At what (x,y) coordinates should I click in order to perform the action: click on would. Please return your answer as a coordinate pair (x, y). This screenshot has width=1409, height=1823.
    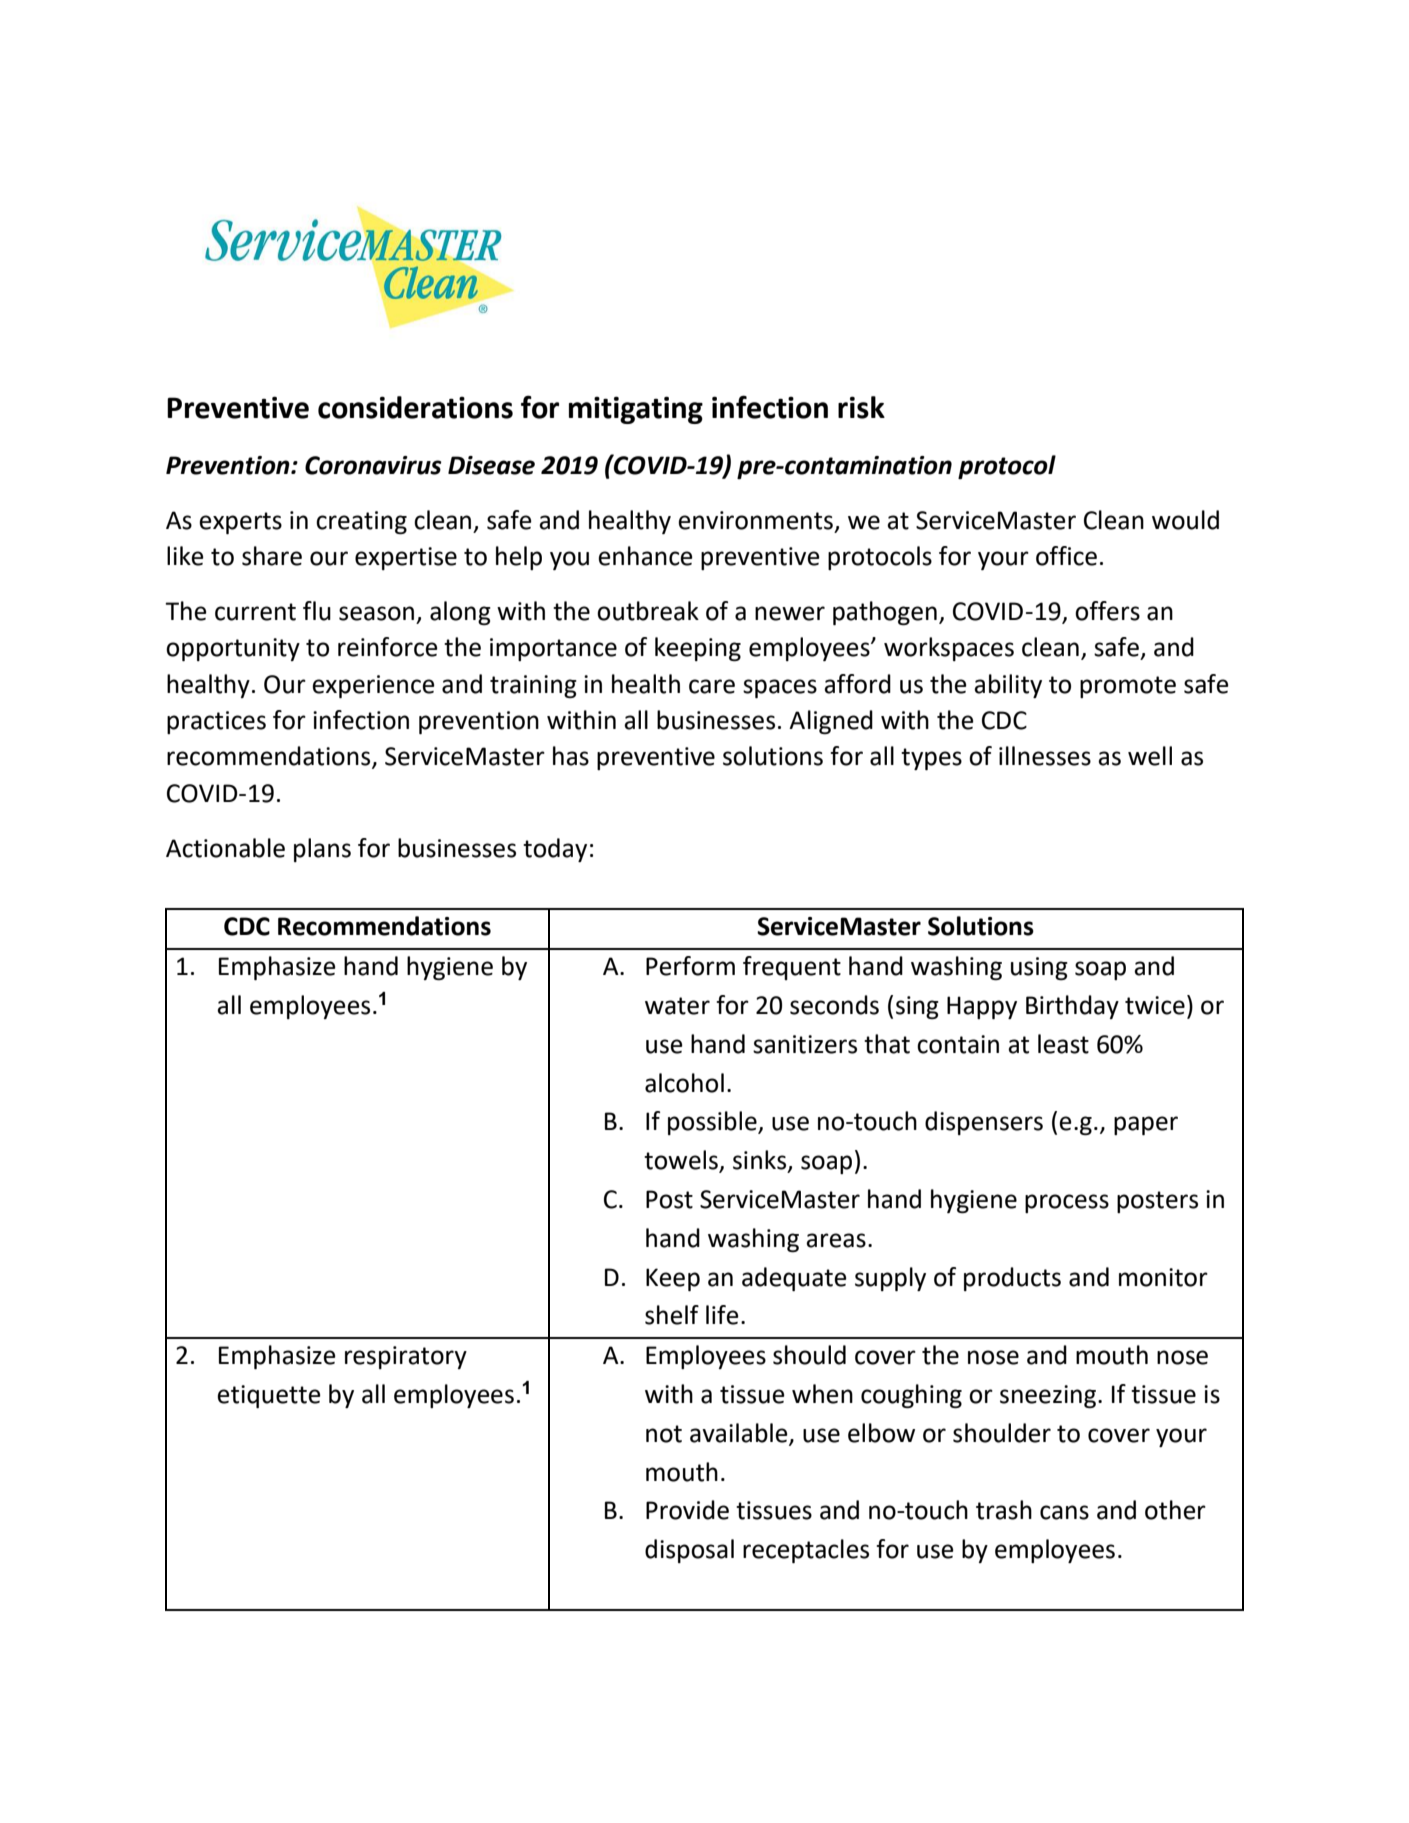
    Looking at the image, I should click on (1185, 520).
